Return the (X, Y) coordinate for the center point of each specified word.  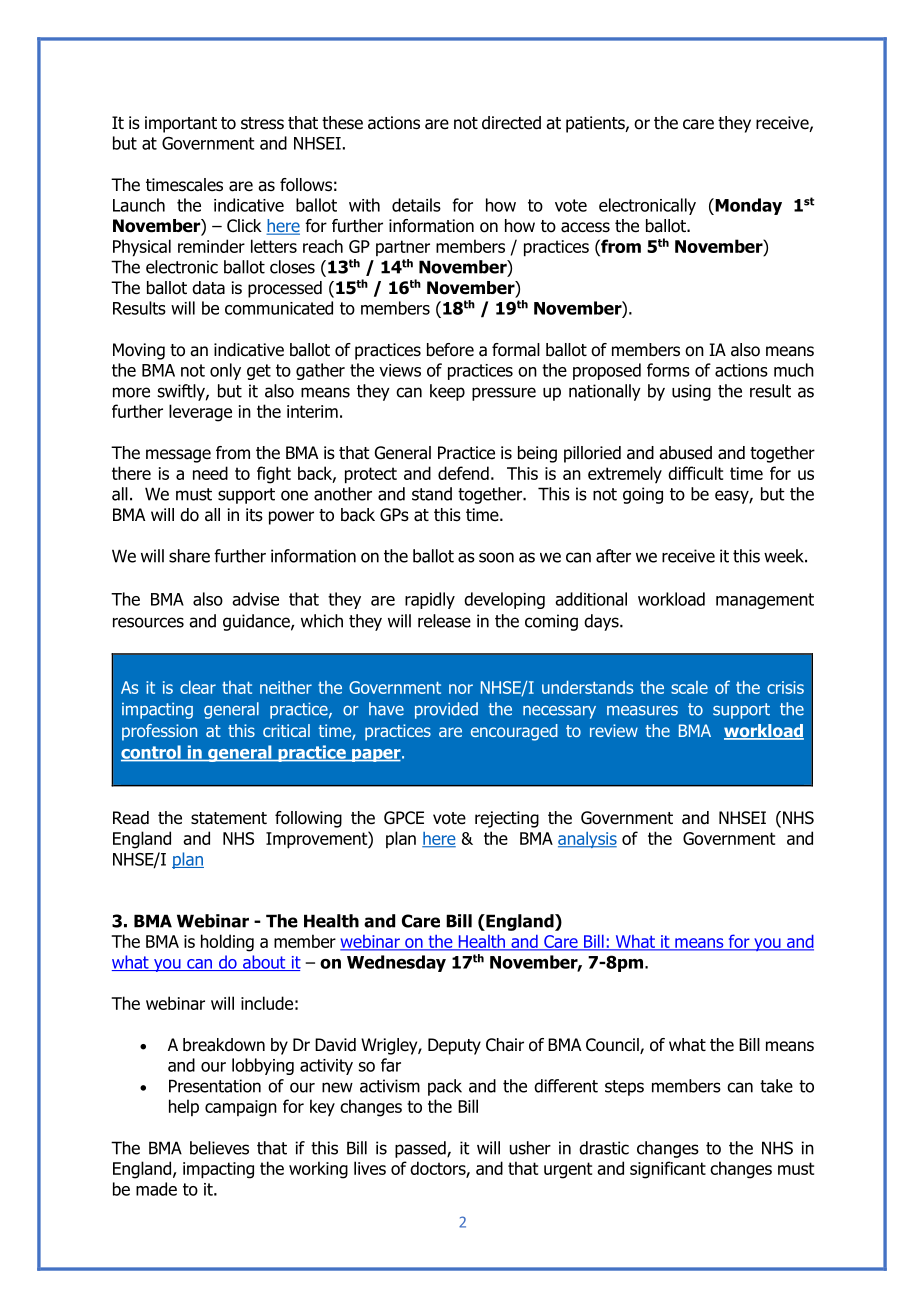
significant (668, 1170)
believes (219, 1148)
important (181, 124)
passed (421, 1149)
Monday (747, 206)
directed (511, 123)
